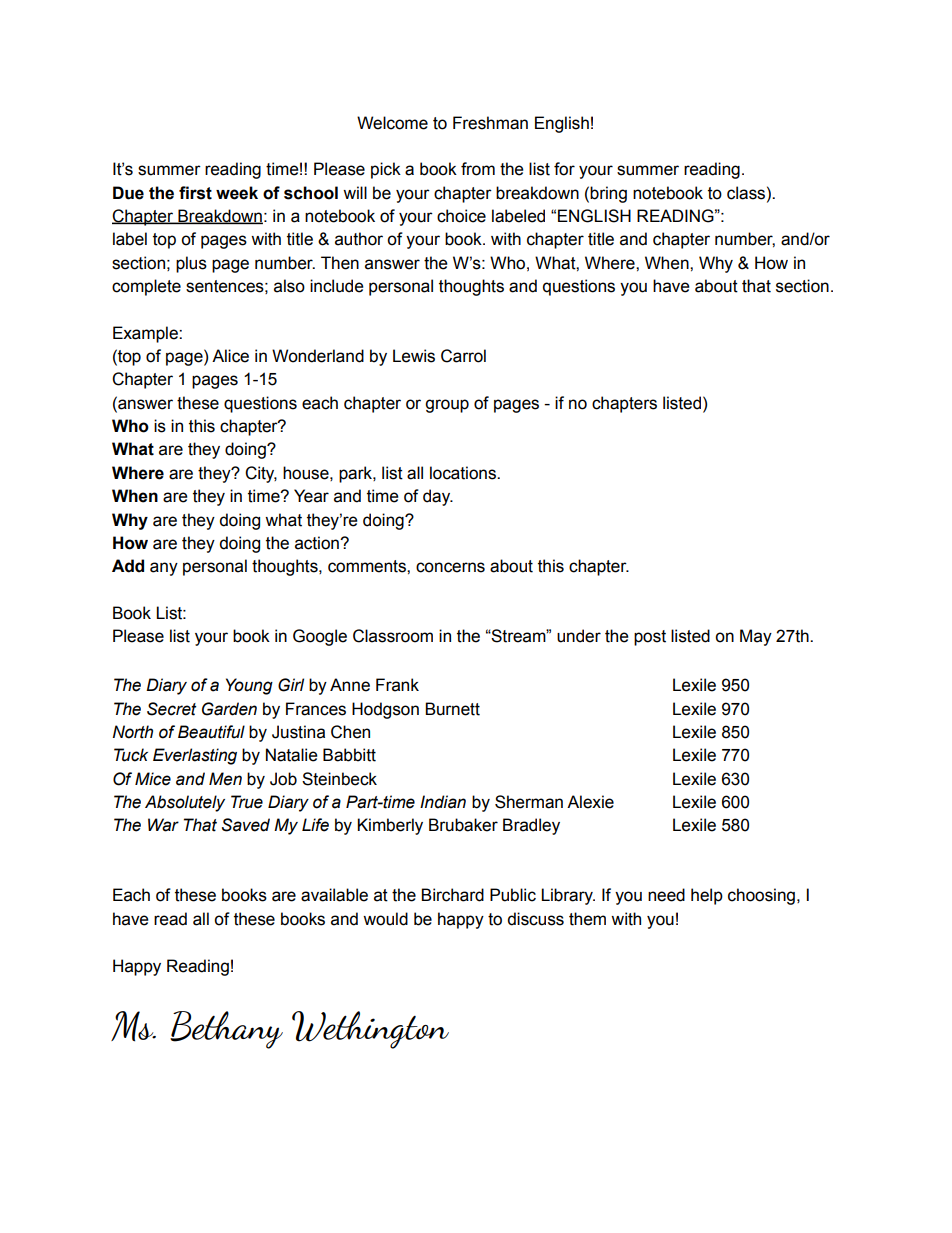  What do you see at coordinates (226, 1030) in the image?
I see `Bethany` at bounding box center [226, 1030].
